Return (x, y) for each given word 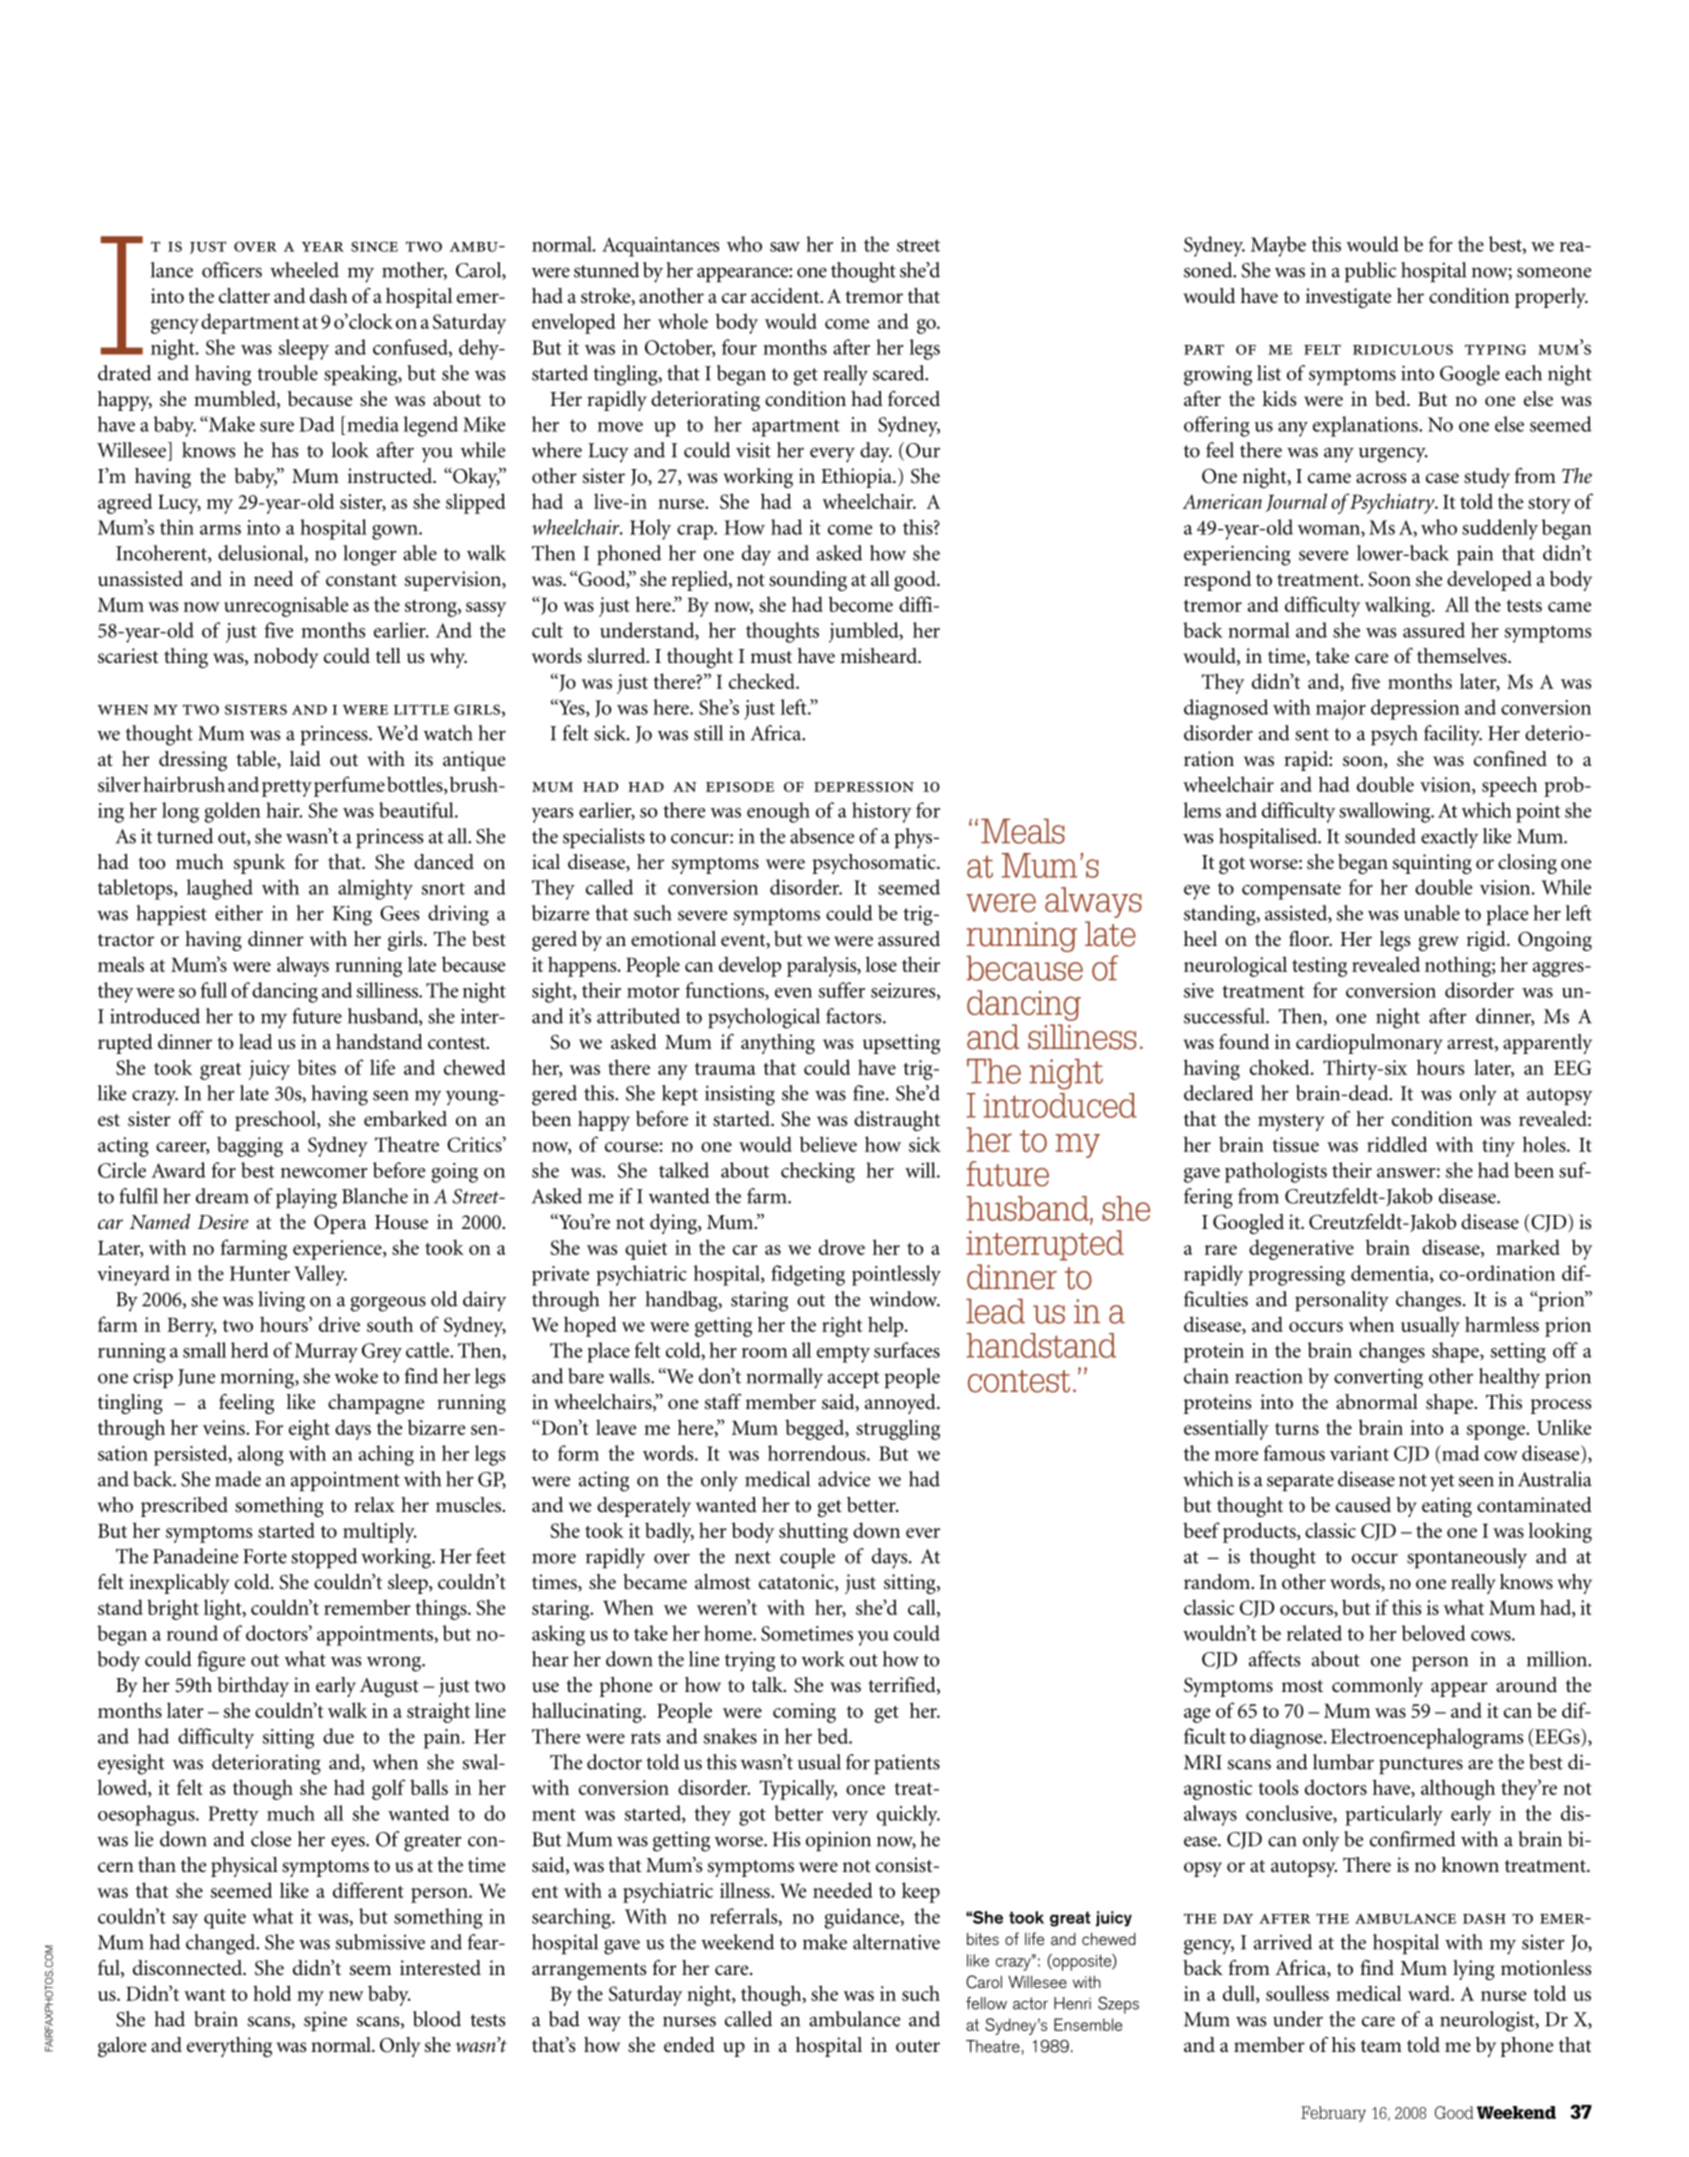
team (1381, 2046)
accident (786, 296)
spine (325, 2021)
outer (918, 2046)
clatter (244, 296)
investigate (1348, 298)
